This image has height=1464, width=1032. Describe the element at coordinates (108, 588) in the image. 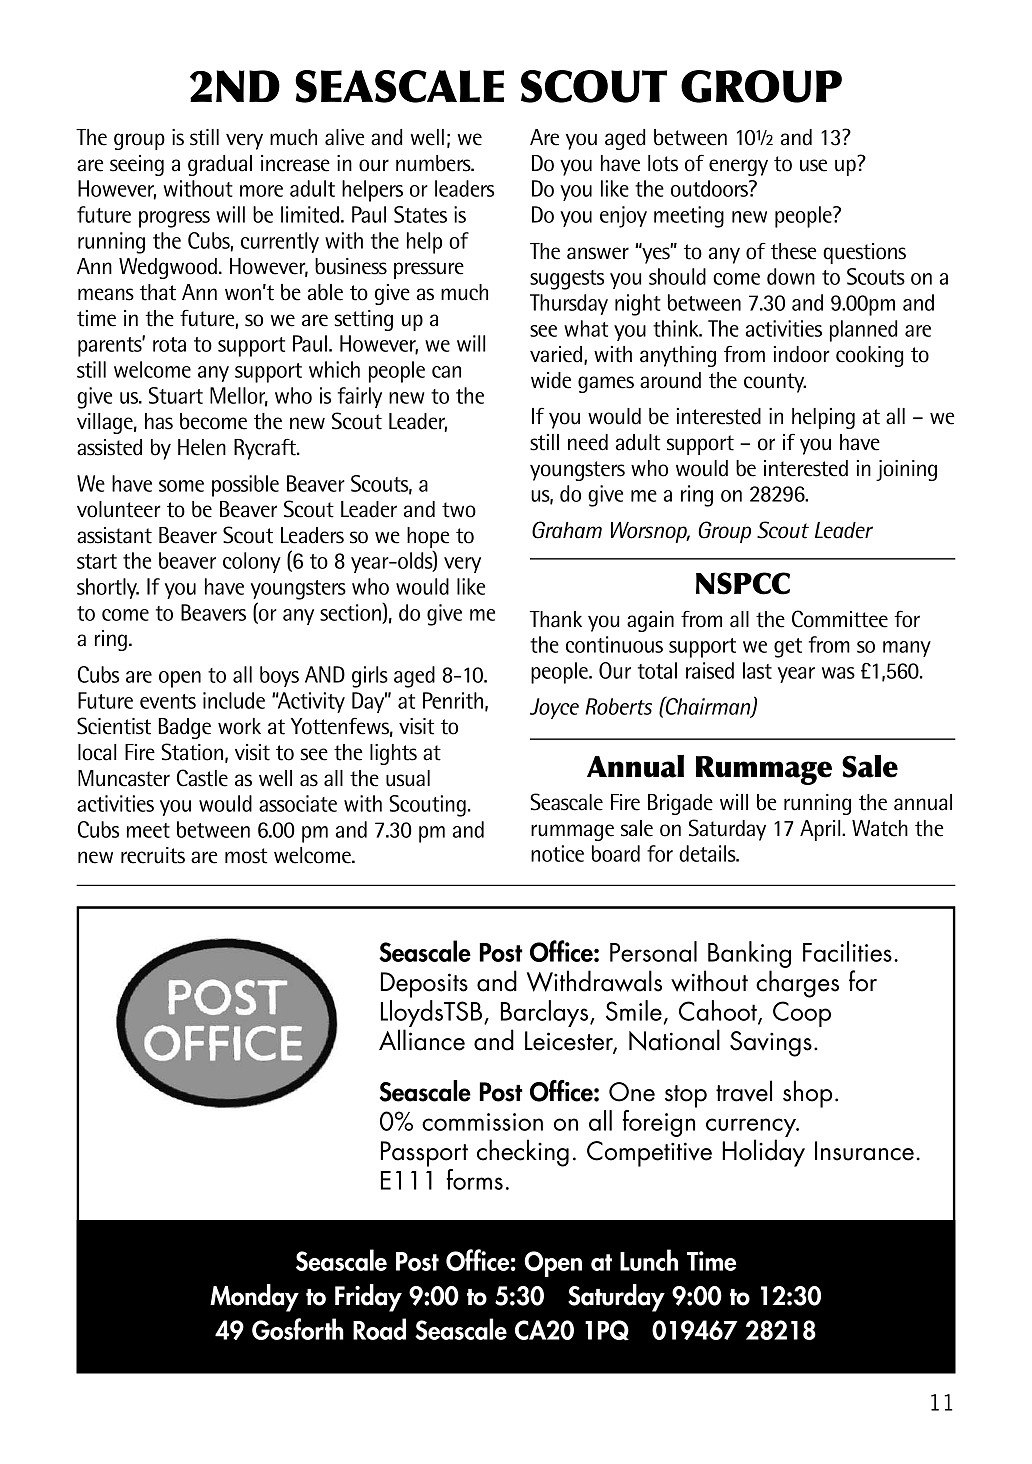

I see `shortly` at that location.
